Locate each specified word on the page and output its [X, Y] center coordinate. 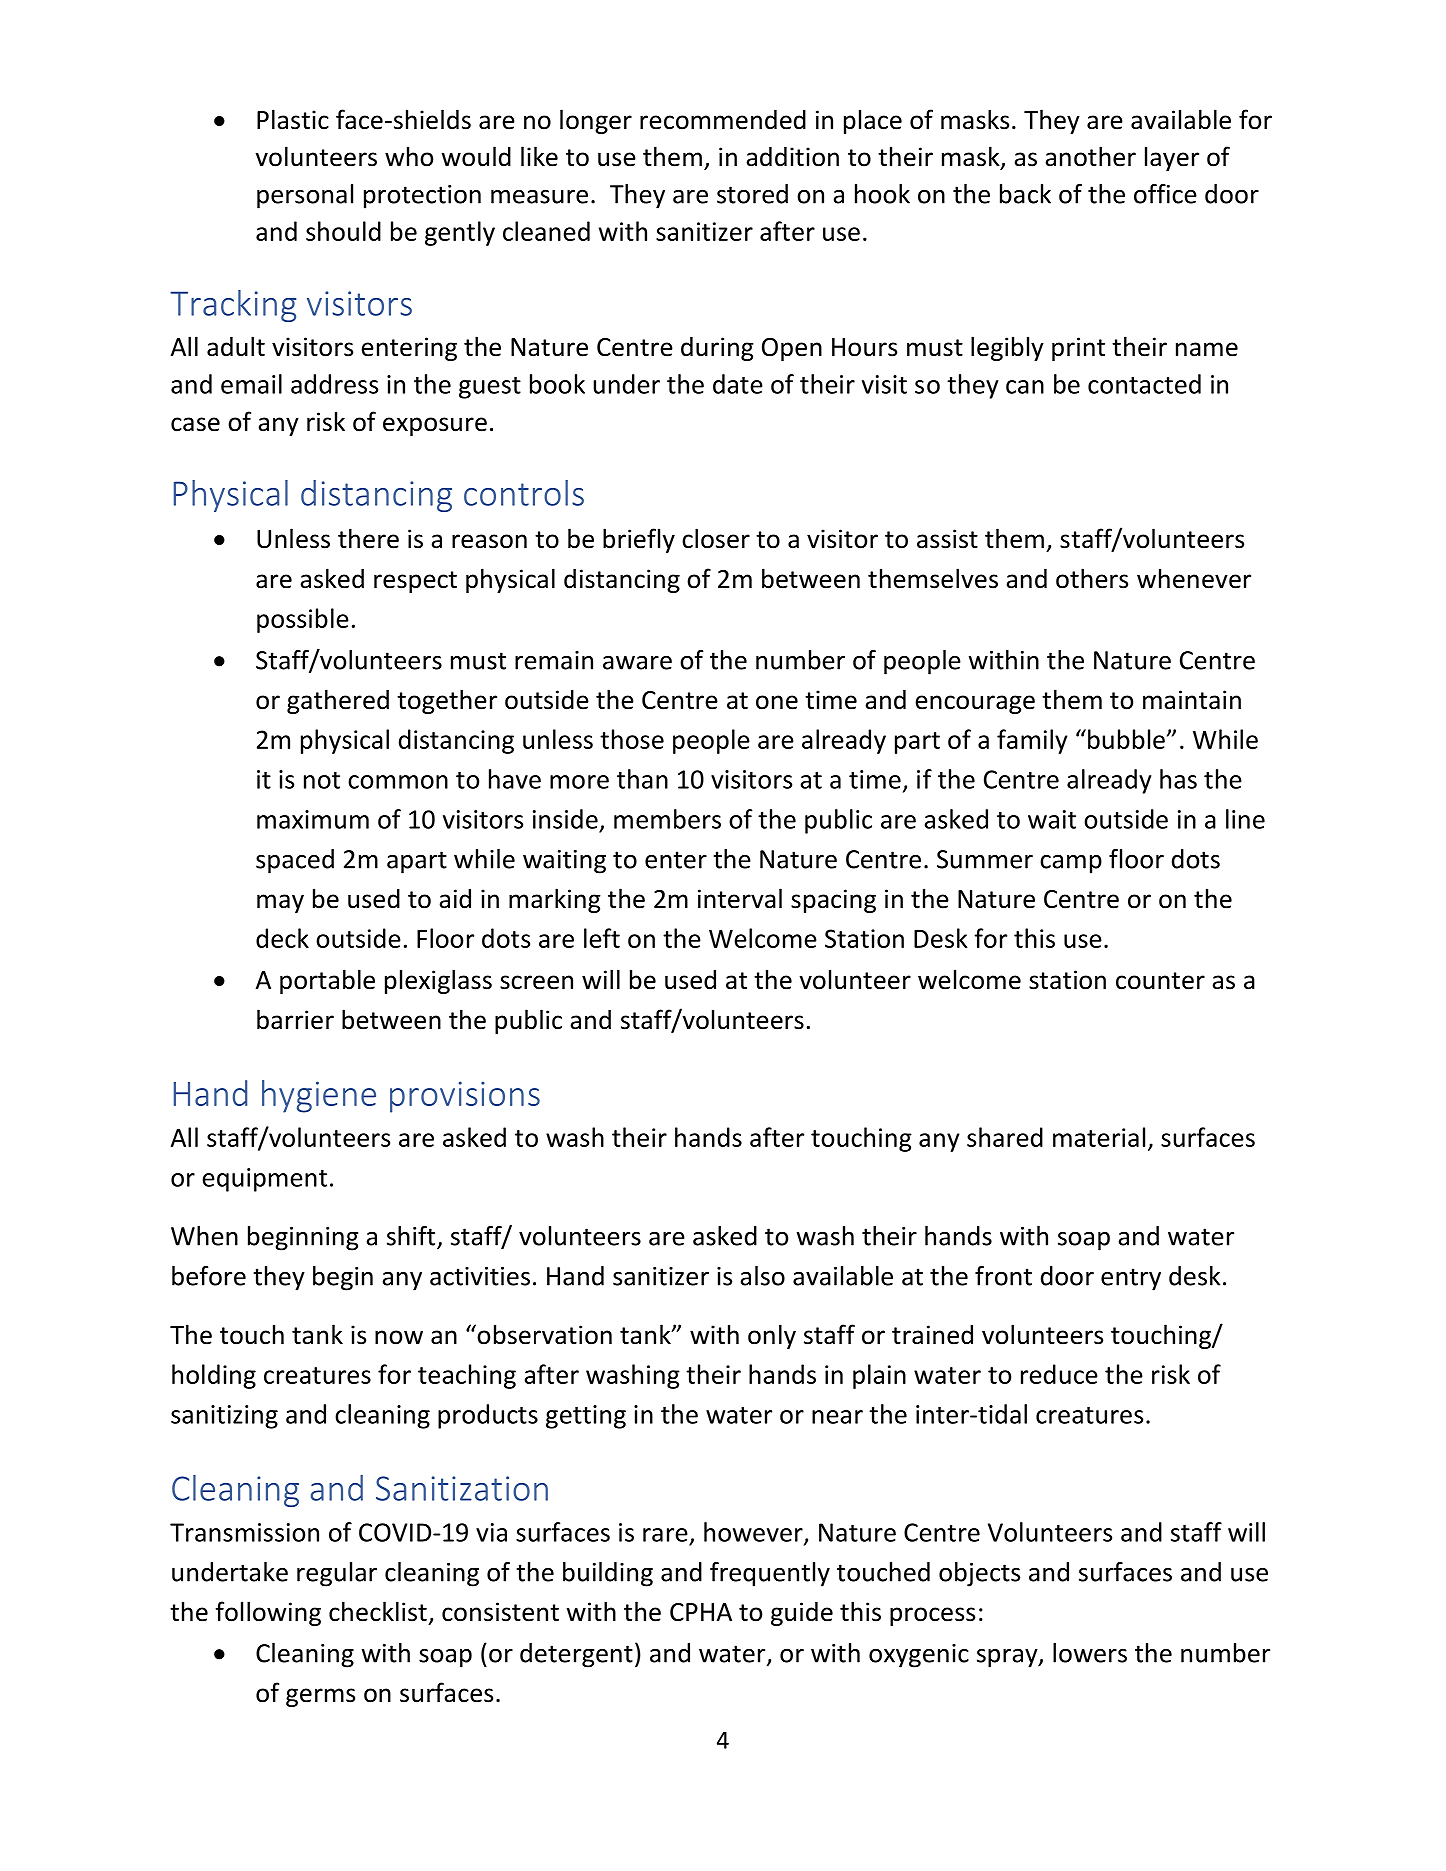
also [763, 1276]
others [1092, 578]
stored [752, 194]
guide [802, 1613]
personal [305, 196]
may [280, 903]
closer [716, 538]
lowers [1090, 1653]
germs [320, 1697]
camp [1071, 864]
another [1090, 156]
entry [1131, 1279]
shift [412, 1237]
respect [415, 582]
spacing [833, 901]
